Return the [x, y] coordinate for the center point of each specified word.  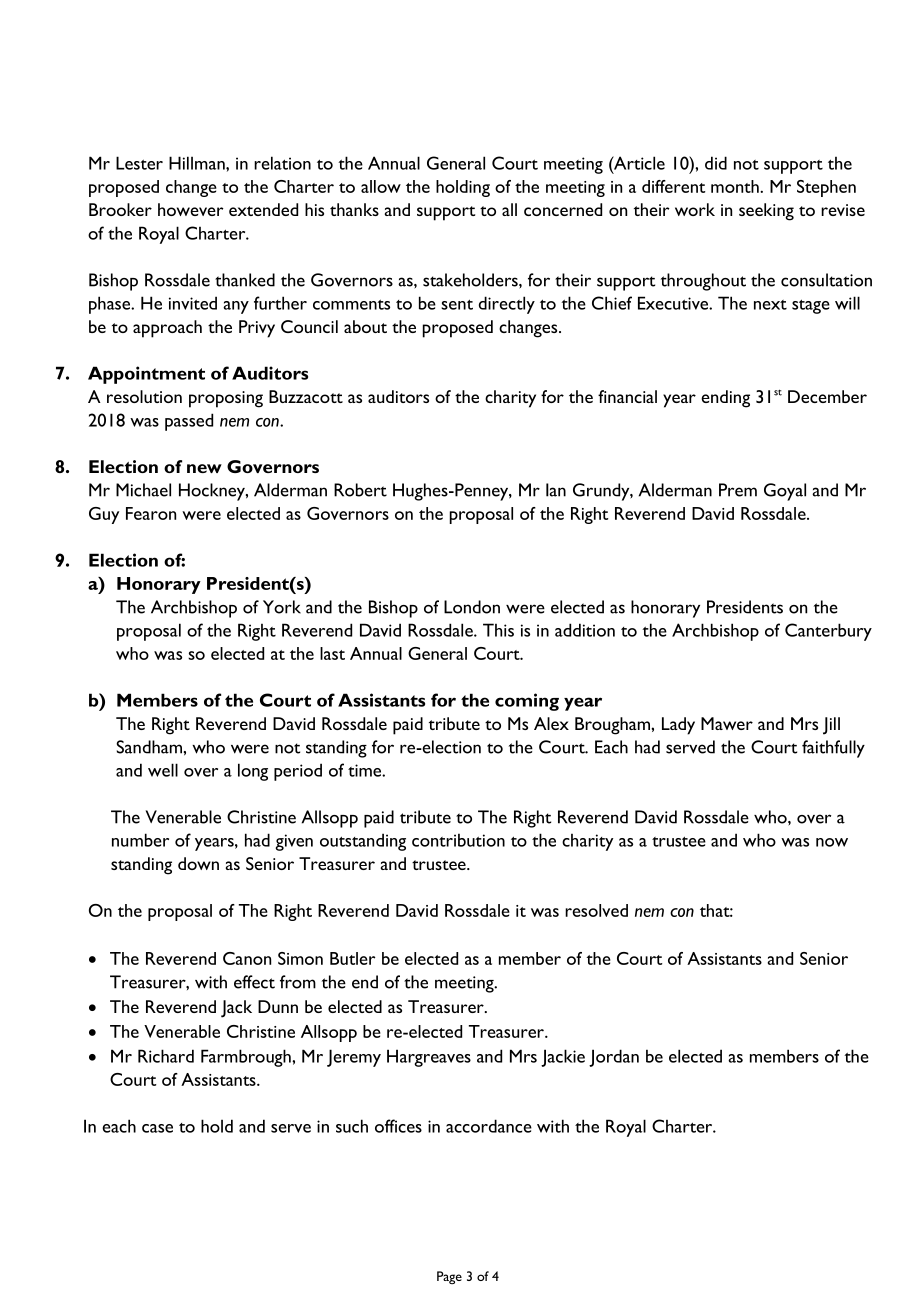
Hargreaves [429, 1058]
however [191, 209]
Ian [556, 490]
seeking [766, 212]
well [163, 770]
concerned [563, 209]
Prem [738, 490]
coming [527, 702]
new [204, 468]
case [157, 1128]
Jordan [614, 1058]
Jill [831, 726]
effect [254, 982]
